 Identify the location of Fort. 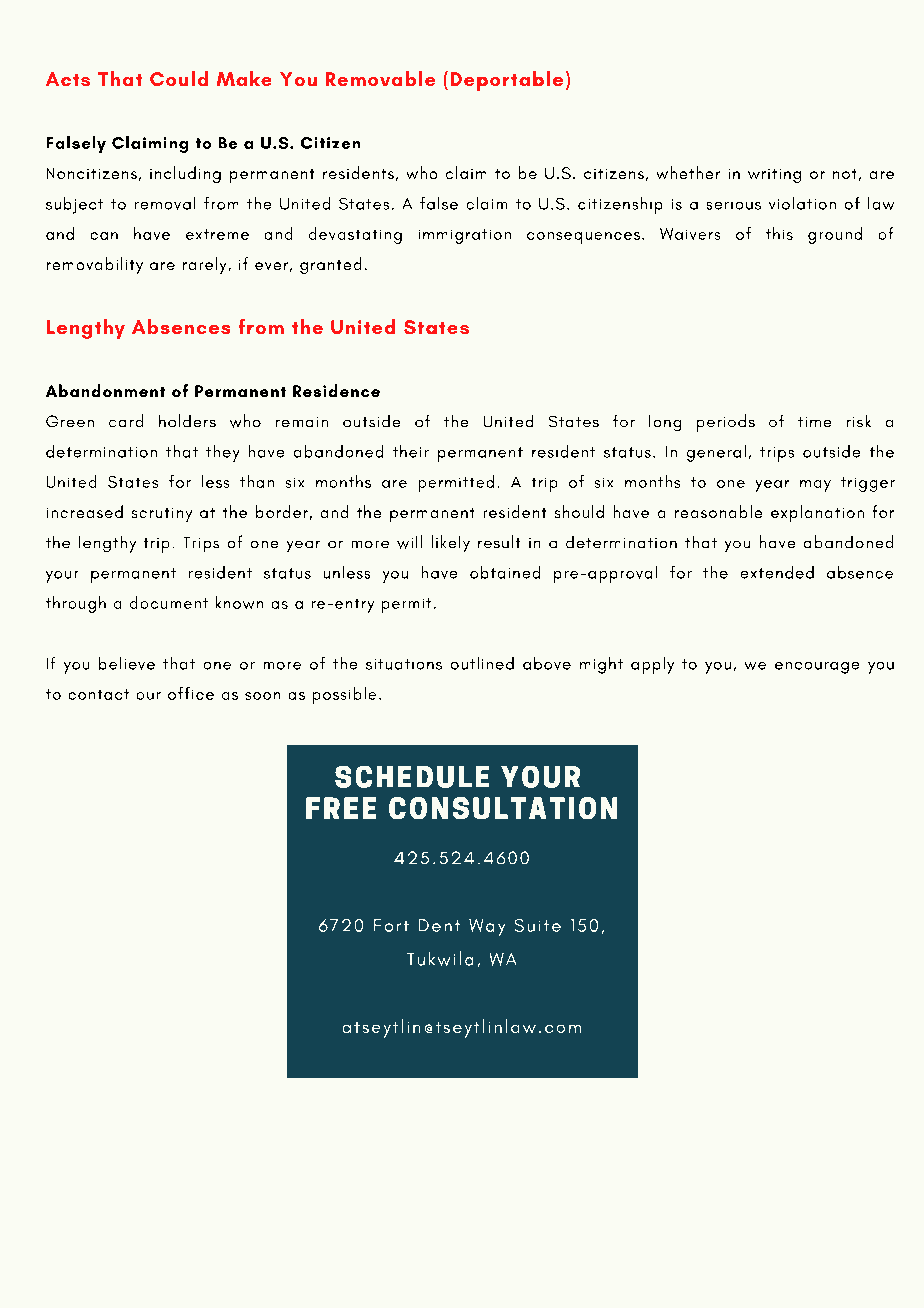
(391, 925).
